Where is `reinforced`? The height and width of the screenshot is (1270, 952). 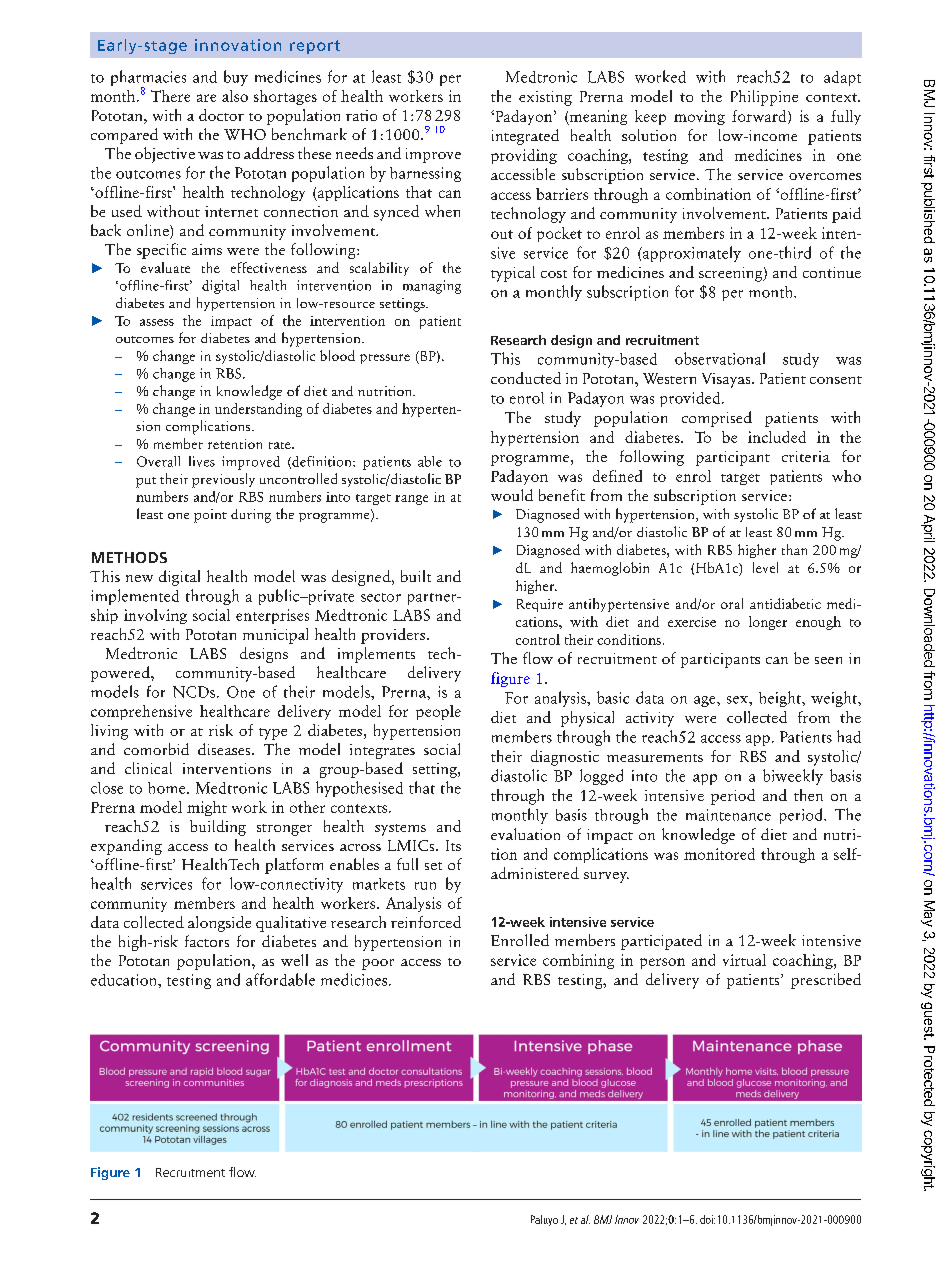 reinforced is located at coordinates (426, 922).
